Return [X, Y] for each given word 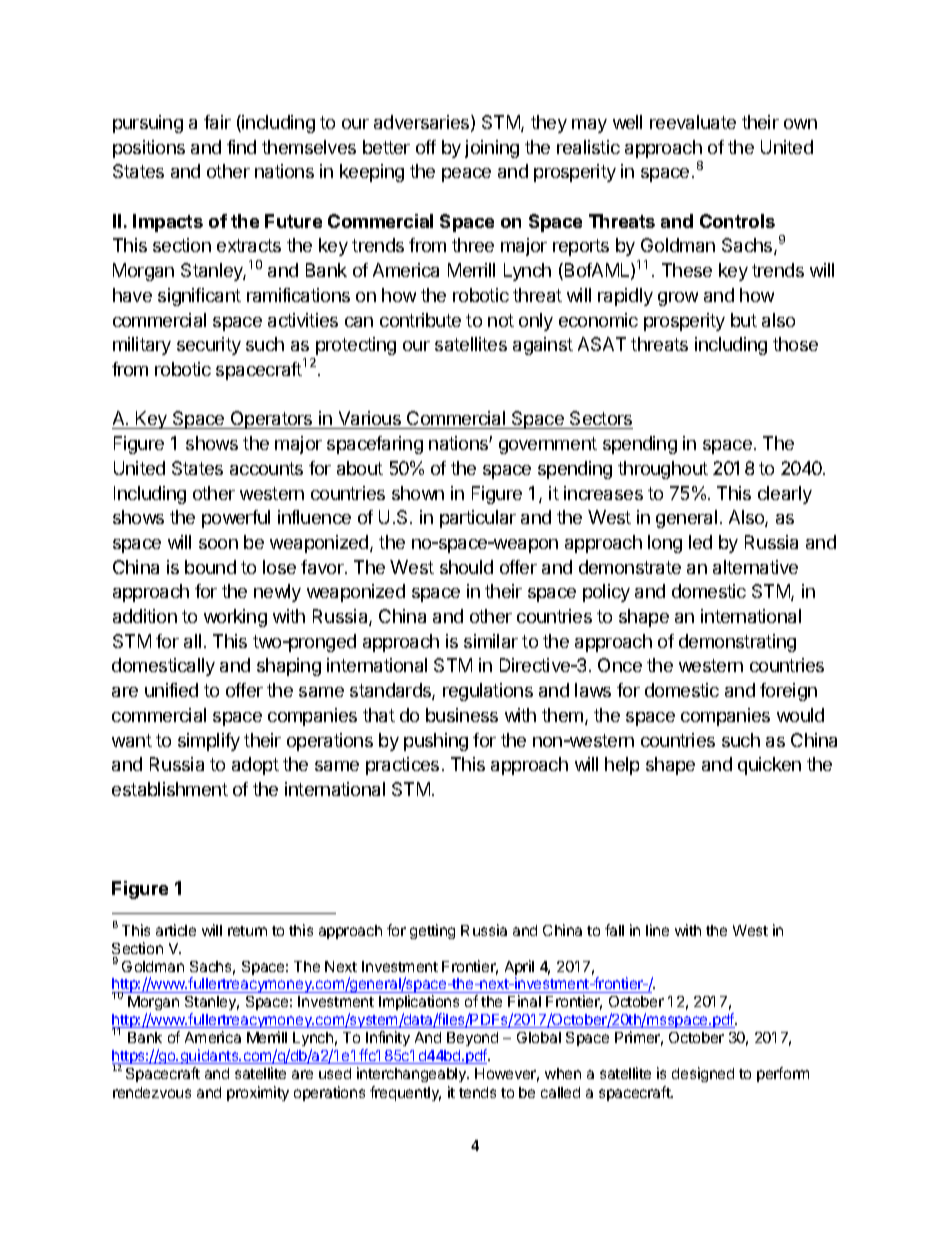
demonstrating [737, 643]
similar [491, 641]
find [241, 147]
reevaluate [693, 122]
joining [492, 149]
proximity [258, 1093]
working [235, 618]
